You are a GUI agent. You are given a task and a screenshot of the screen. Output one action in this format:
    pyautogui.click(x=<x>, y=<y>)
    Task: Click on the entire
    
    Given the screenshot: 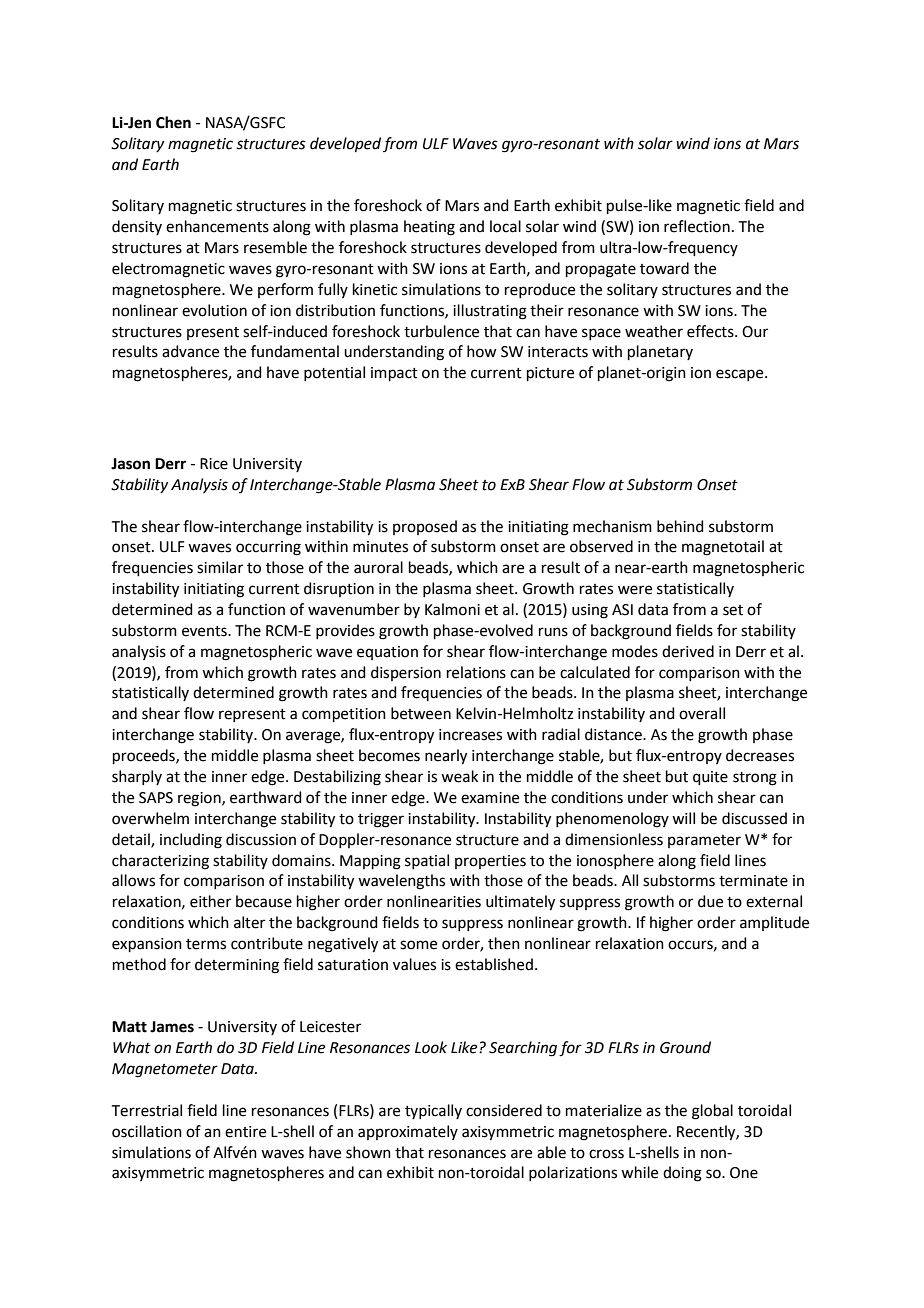 What is the action you would take?
    pyautogui.click(x=245, y=1132)
